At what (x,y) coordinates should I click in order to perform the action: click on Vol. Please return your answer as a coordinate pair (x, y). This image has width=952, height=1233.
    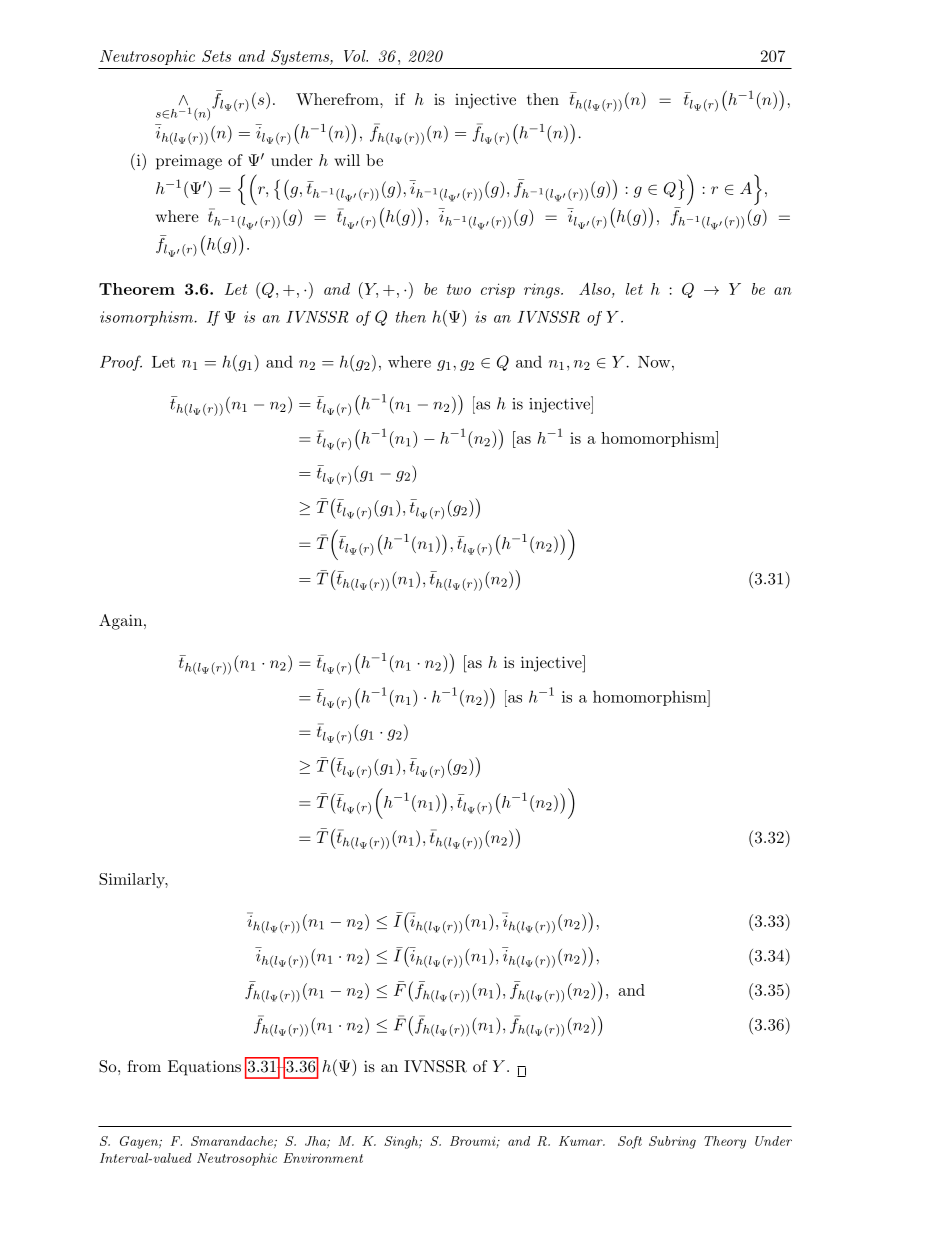
    Looking at the image, I should click on (356, 56).
